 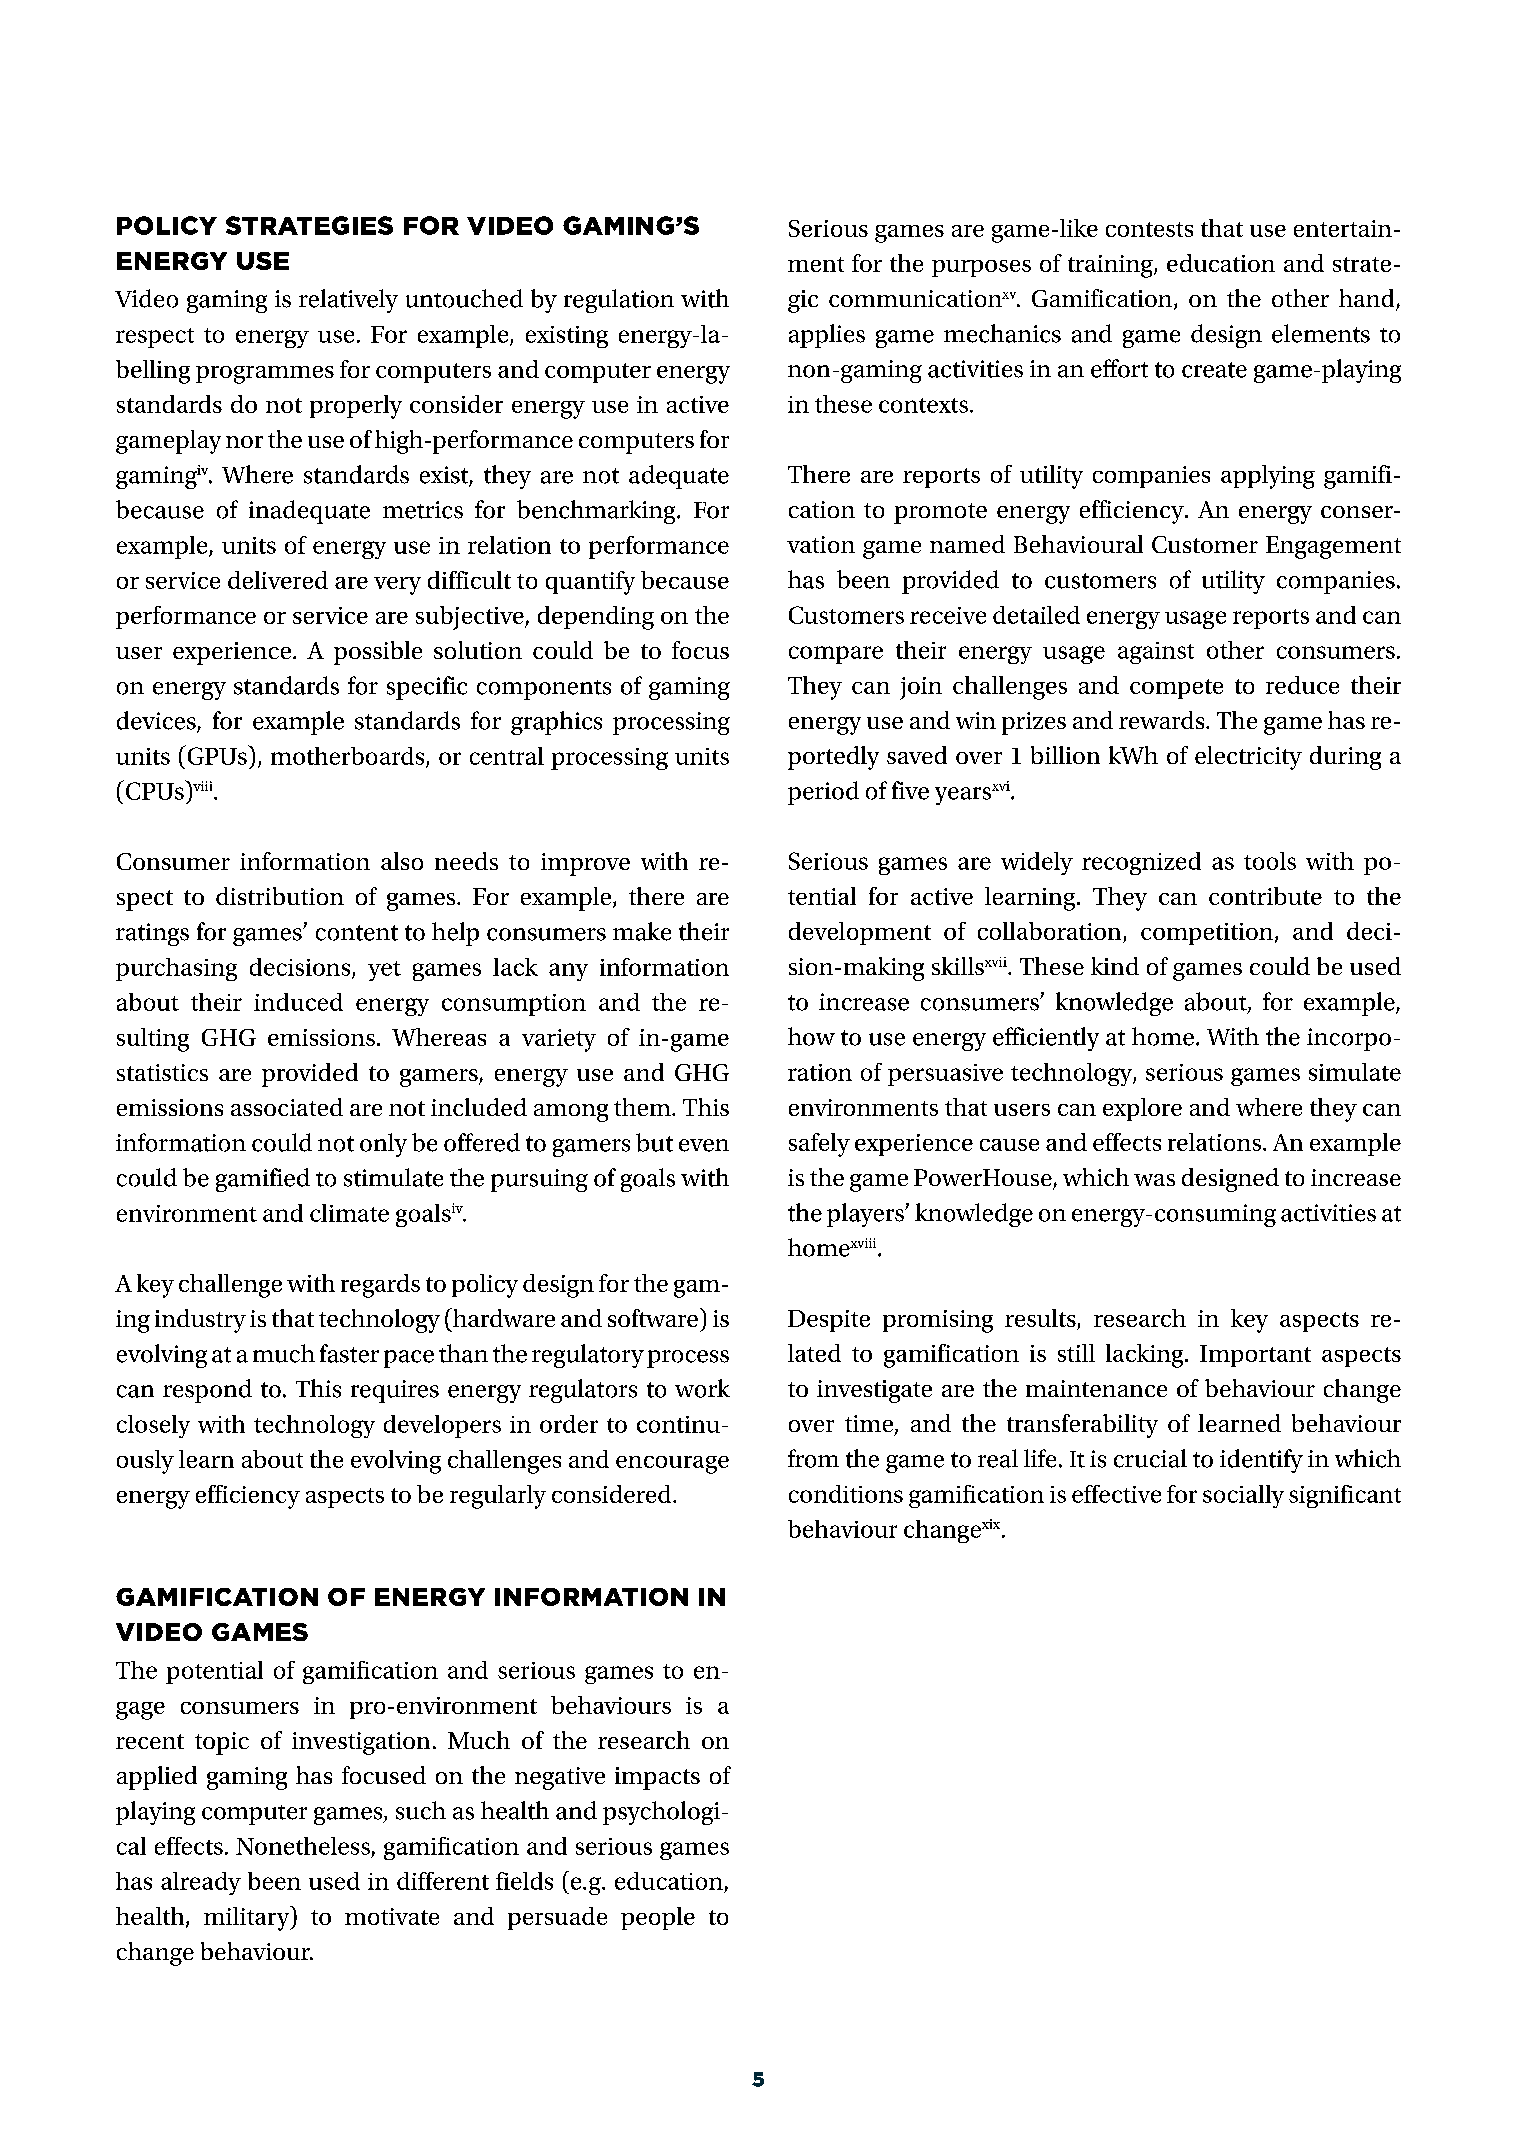 I want to click on period, so click(x=823, y=793).
